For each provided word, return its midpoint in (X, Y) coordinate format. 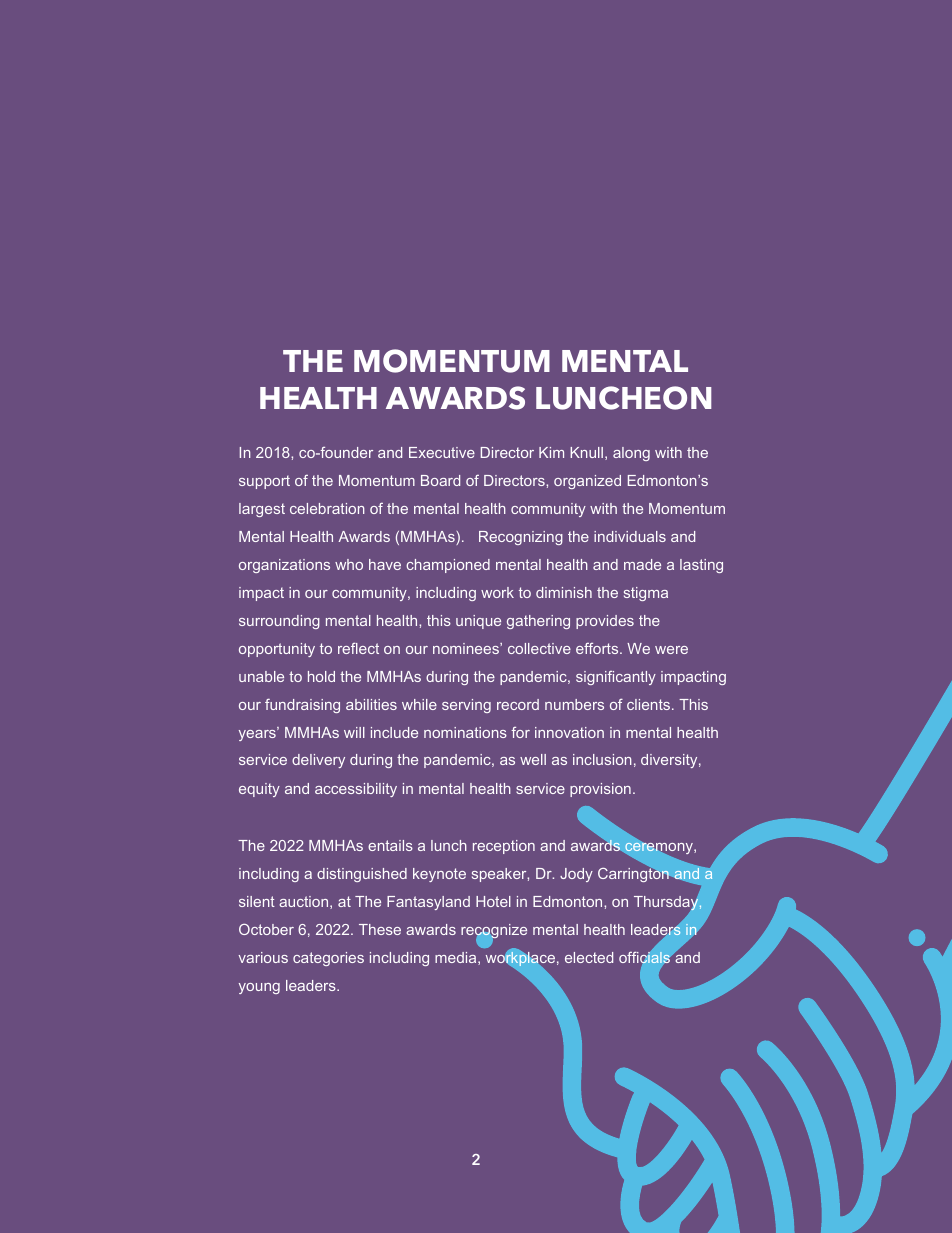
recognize (494, 932)
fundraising (302, 706)
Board (440, 480)
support (264, 482)
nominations (465, 732)
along (631, 454)
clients (650, 704)
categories (328, 959)
